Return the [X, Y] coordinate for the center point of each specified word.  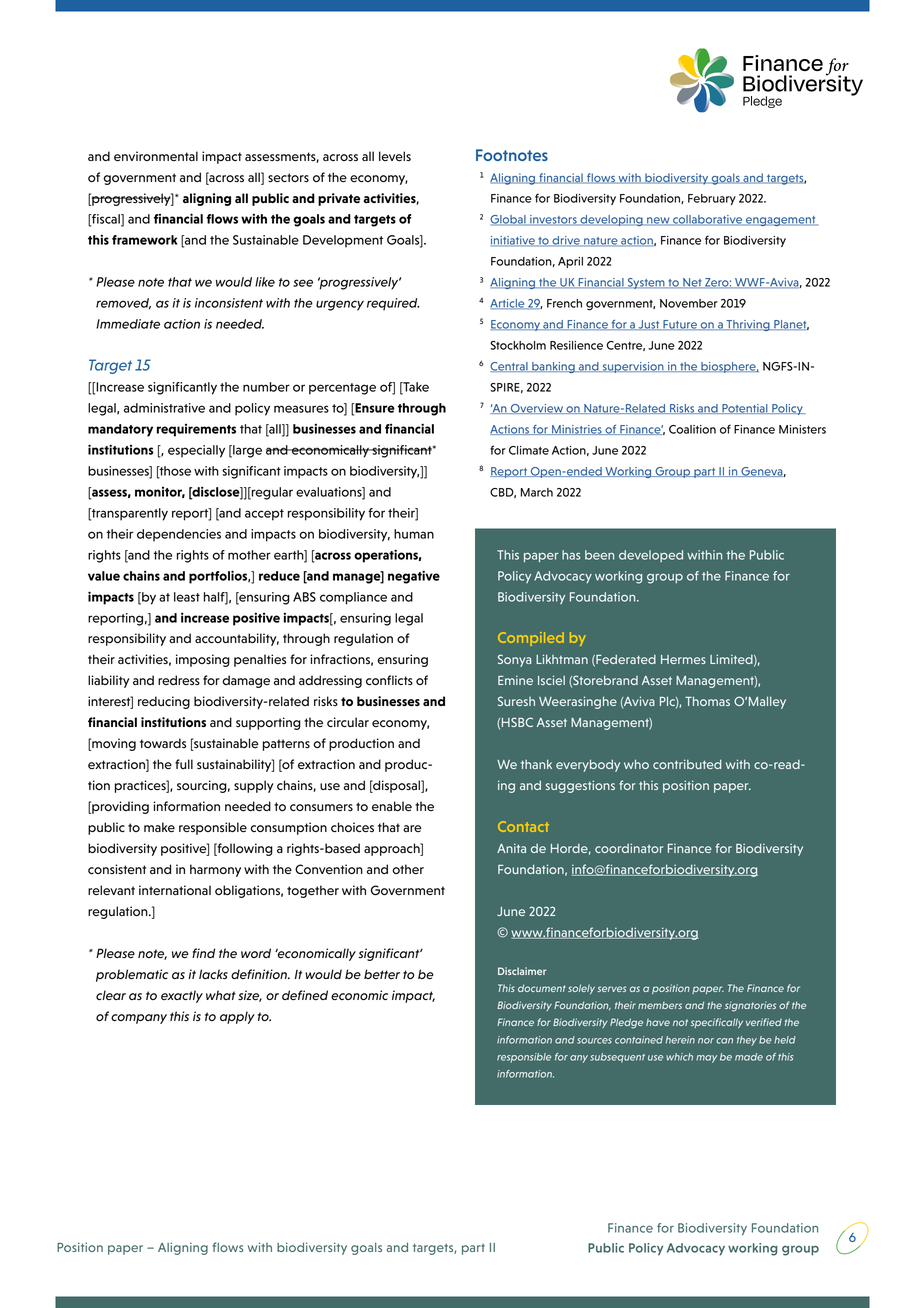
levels [395, 156]
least [187, 597]
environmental [156, 156]
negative [414, 577]
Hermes [683, 659]
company [139, 1019]
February [712, 199]
